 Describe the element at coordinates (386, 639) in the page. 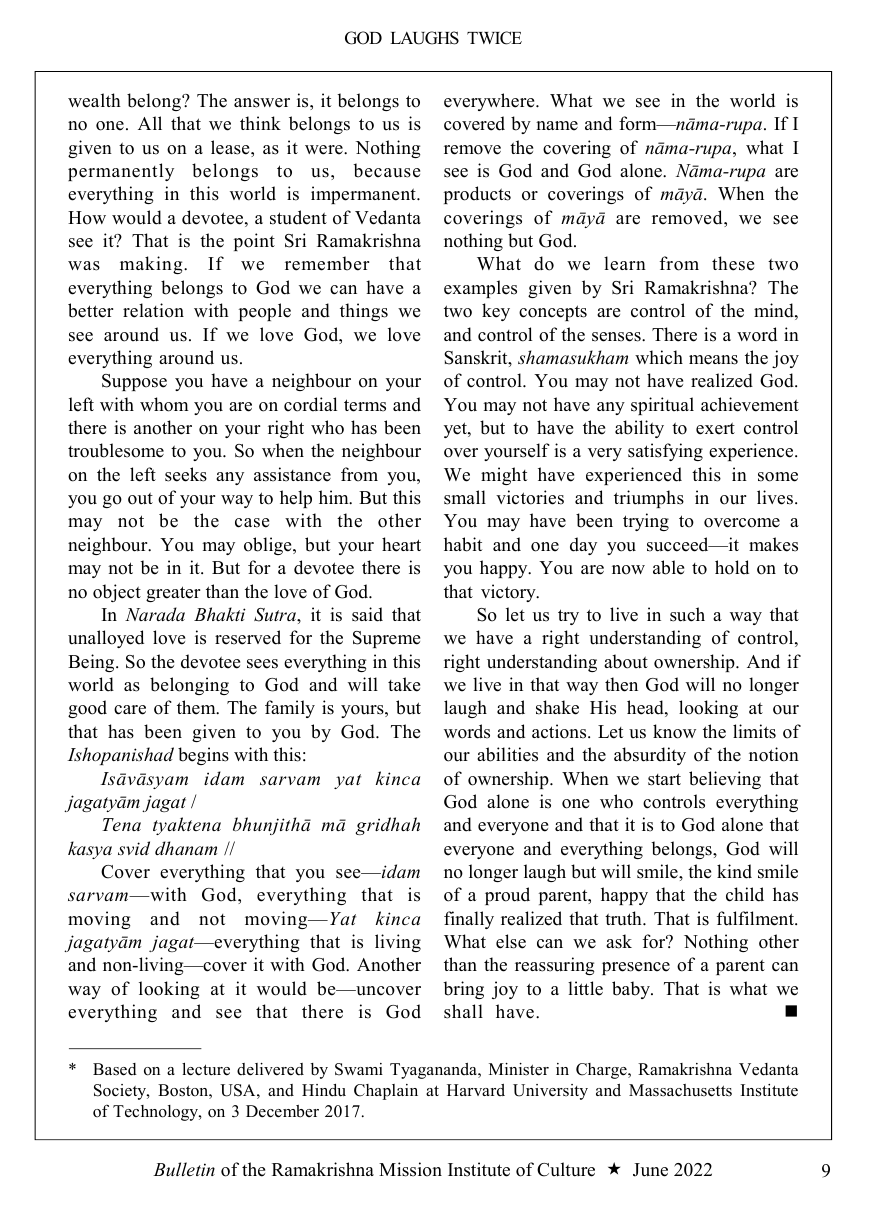

I see `Supreme` at that location.
